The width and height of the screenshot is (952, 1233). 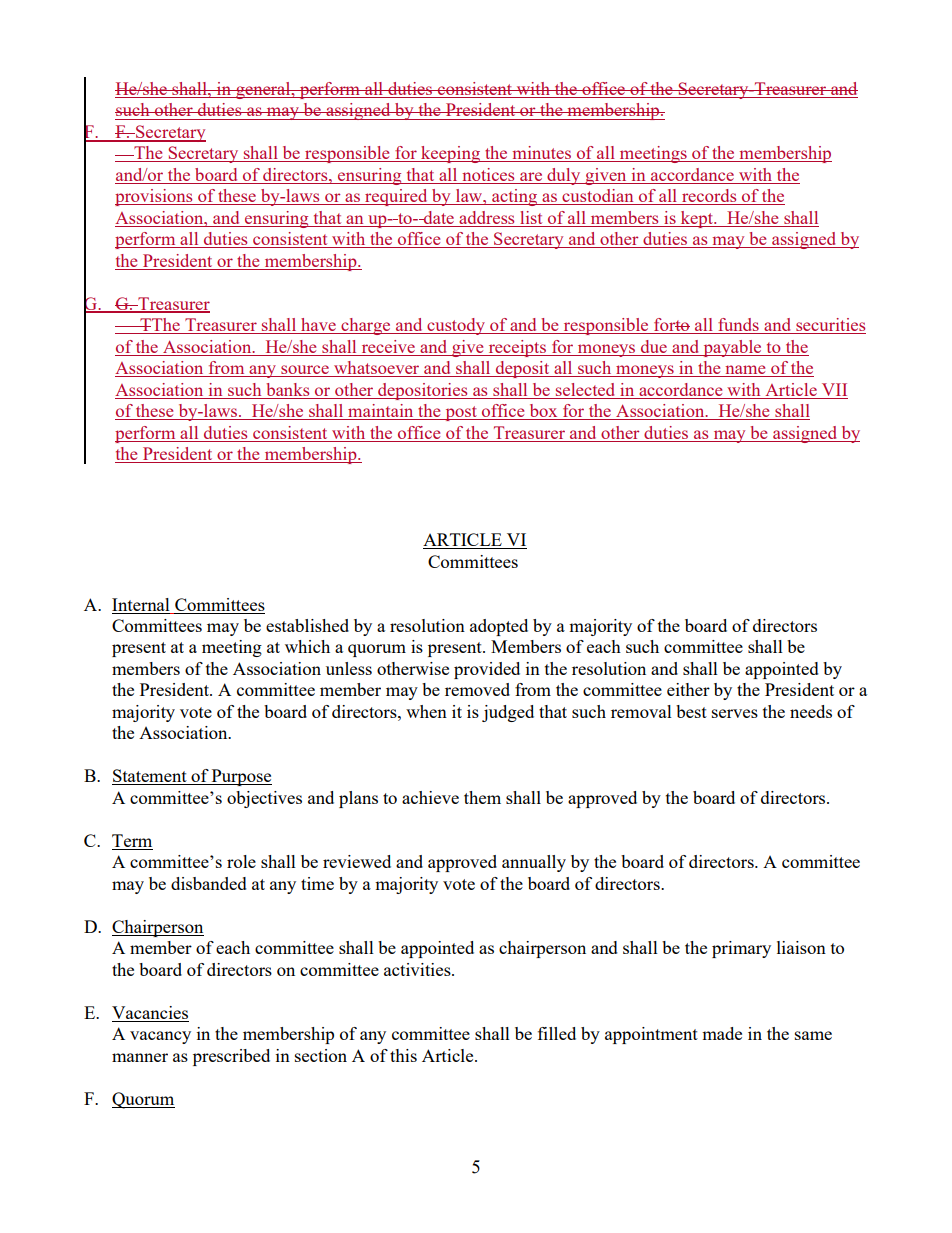 What do you see at coordinates (834, 391) in the screenshot?
I see `VII` at bounding box center [834, 391].
